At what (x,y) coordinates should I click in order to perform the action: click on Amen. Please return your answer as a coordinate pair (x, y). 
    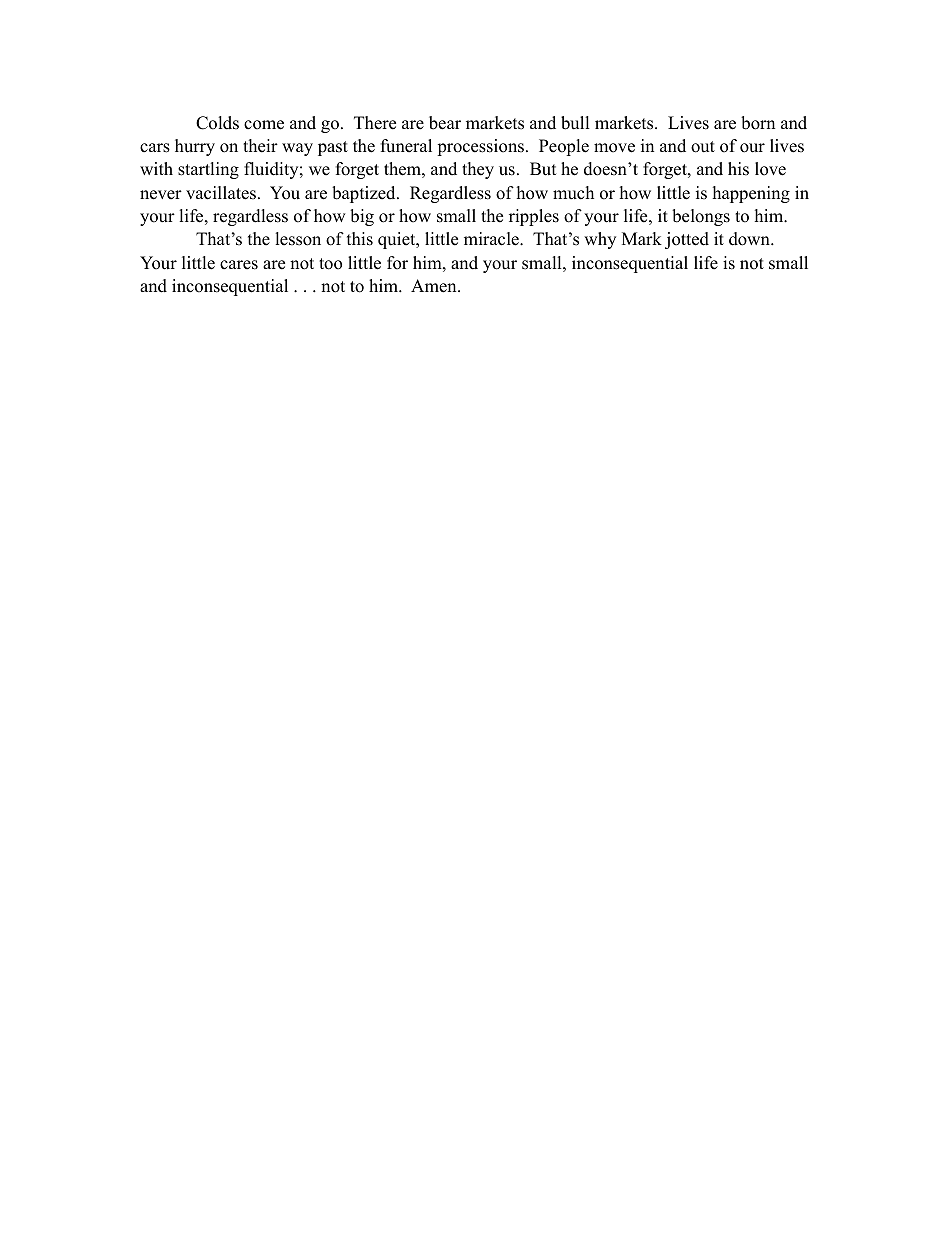
    Looking at the image, I should click on (435, 286).
